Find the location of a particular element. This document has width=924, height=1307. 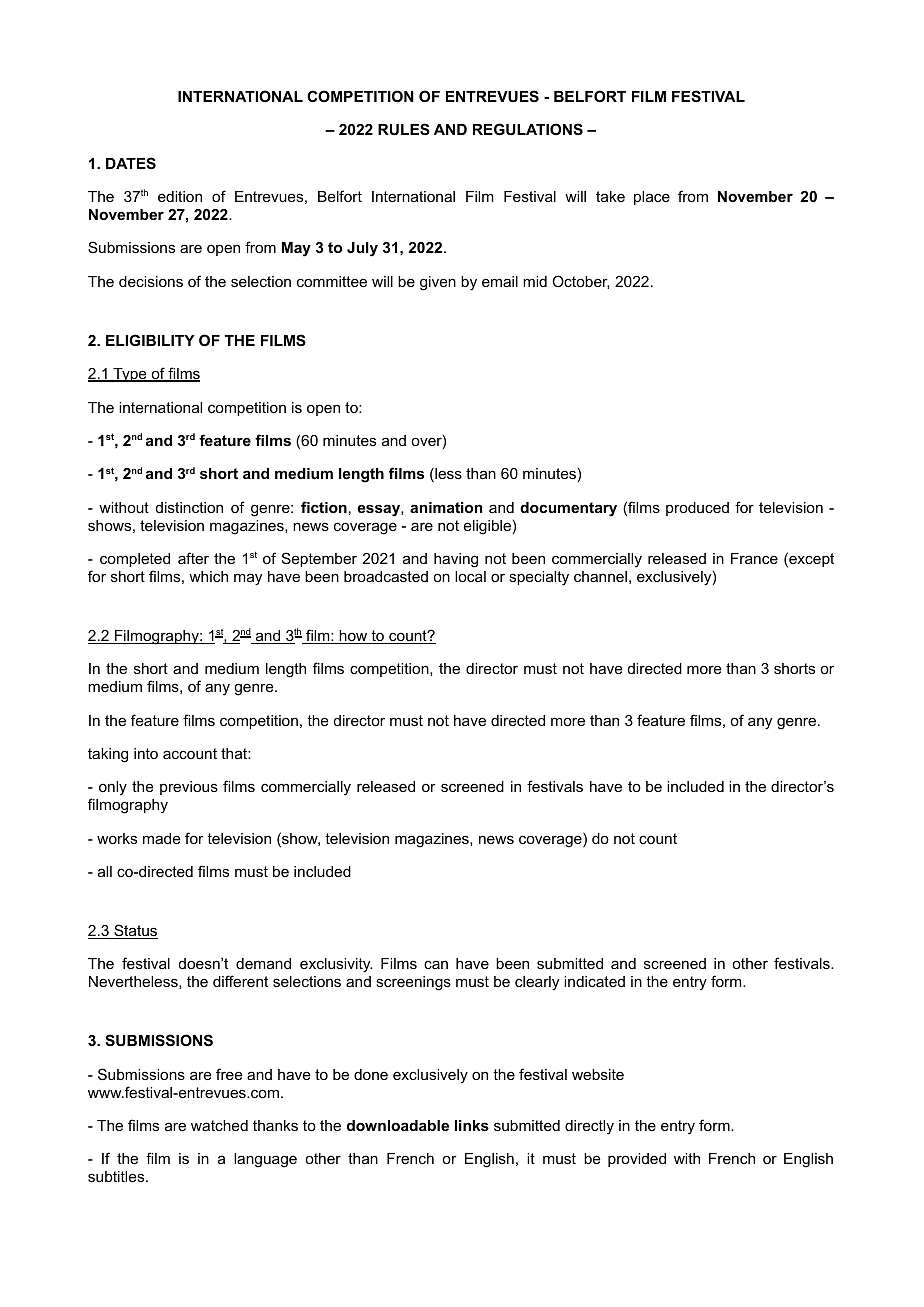

downloadable is located at coordinates (398, 1125).
